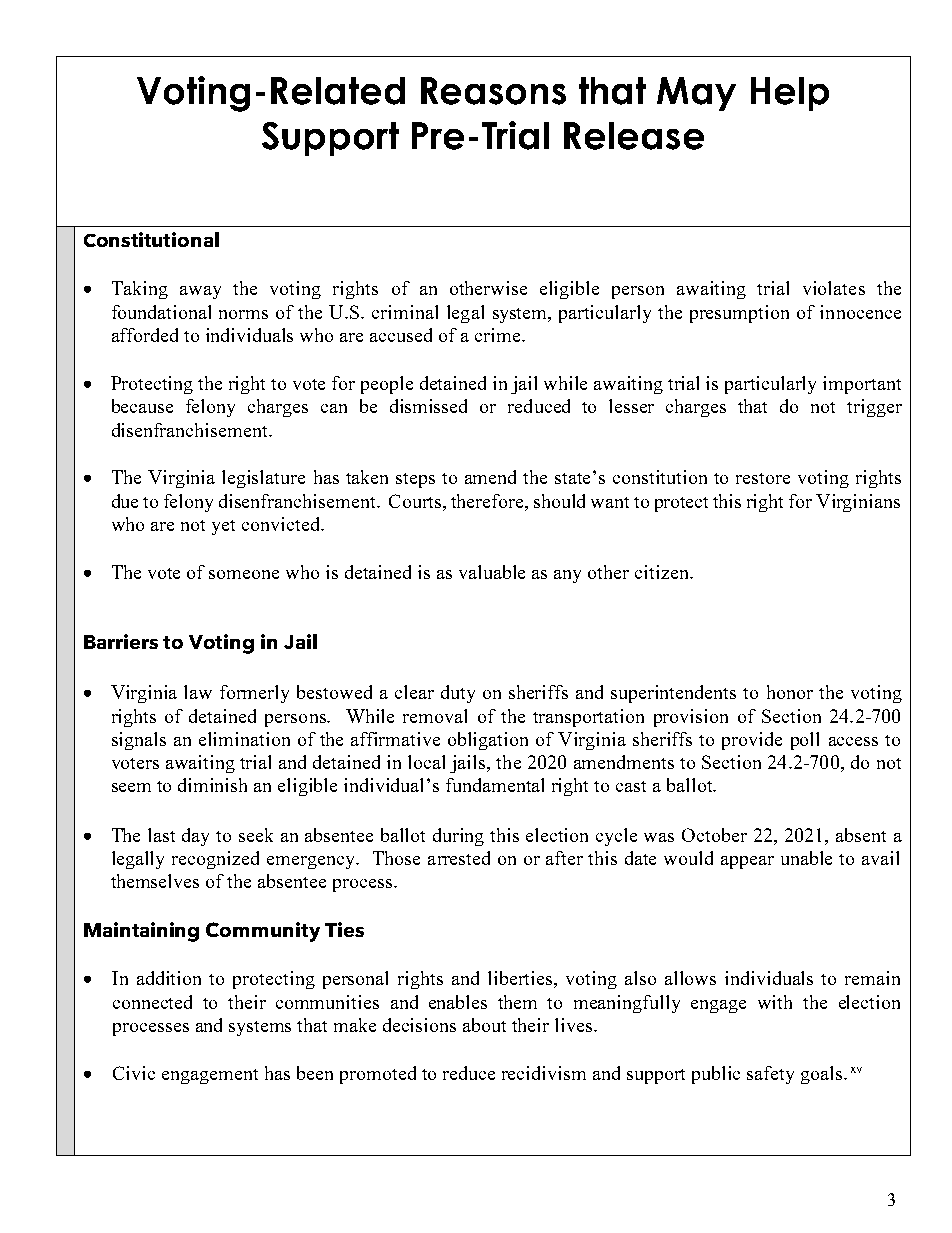 The height and width of the document is (1233, 952). What do you see at coordinates (499, 335) in the document?
I see `crime` at bounding box center [499, 335].
